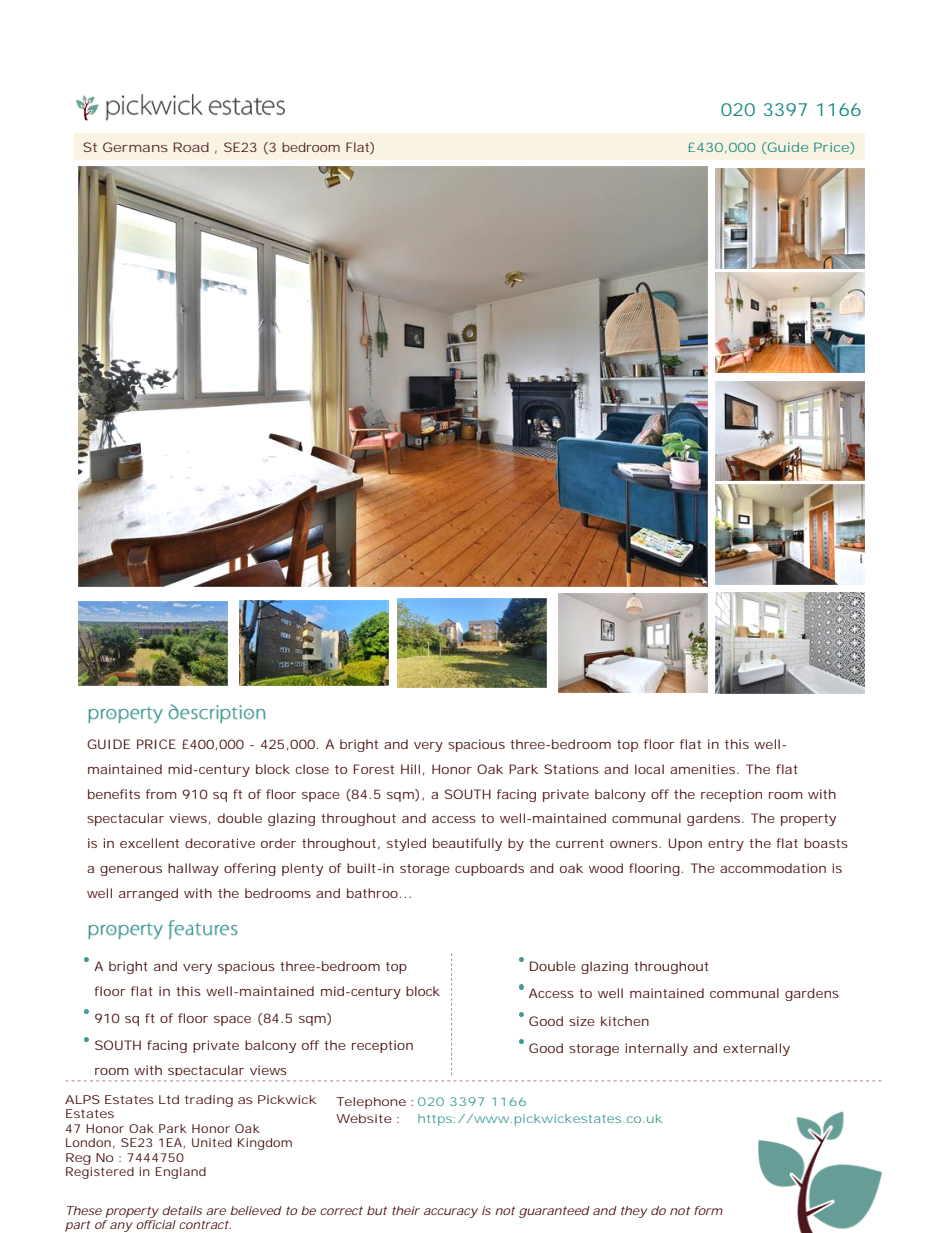 The image size is (952, 1233). I want to click on Road, so click(191, 147).
